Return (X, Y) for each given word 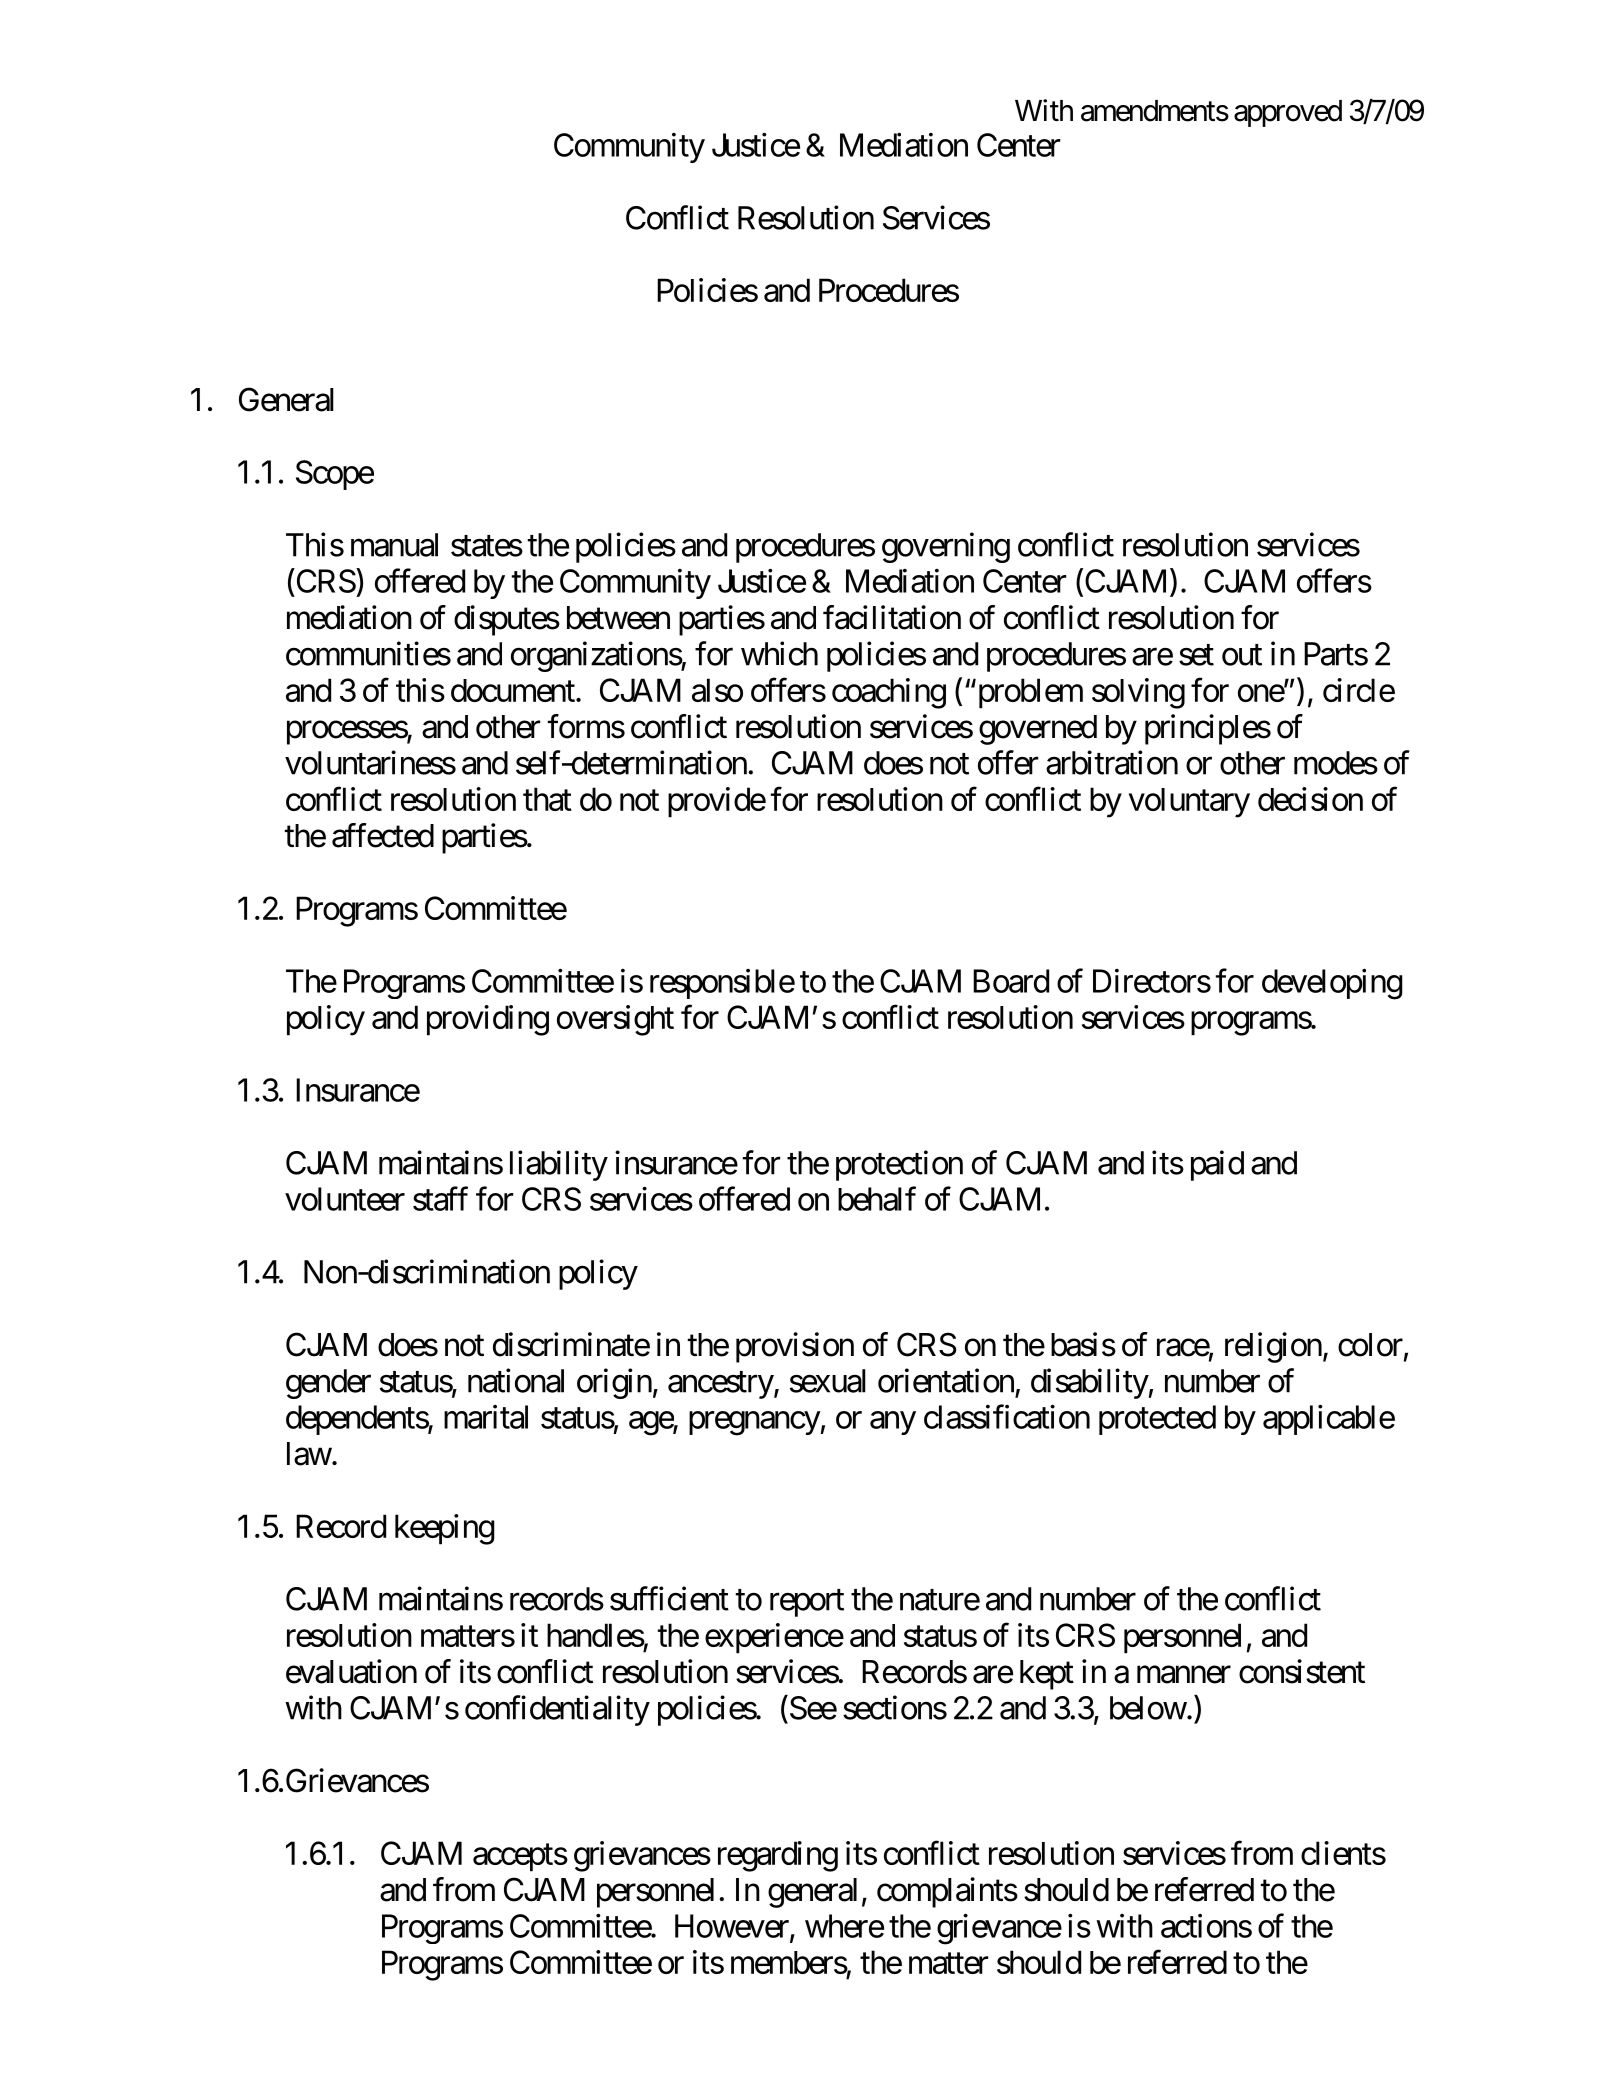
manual (394, 545)
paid (1217, 1165)
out (1242, 655)
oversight (615, 1020)
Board (1011, 981)
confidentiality (557, 1710)
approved (1288, 113)
